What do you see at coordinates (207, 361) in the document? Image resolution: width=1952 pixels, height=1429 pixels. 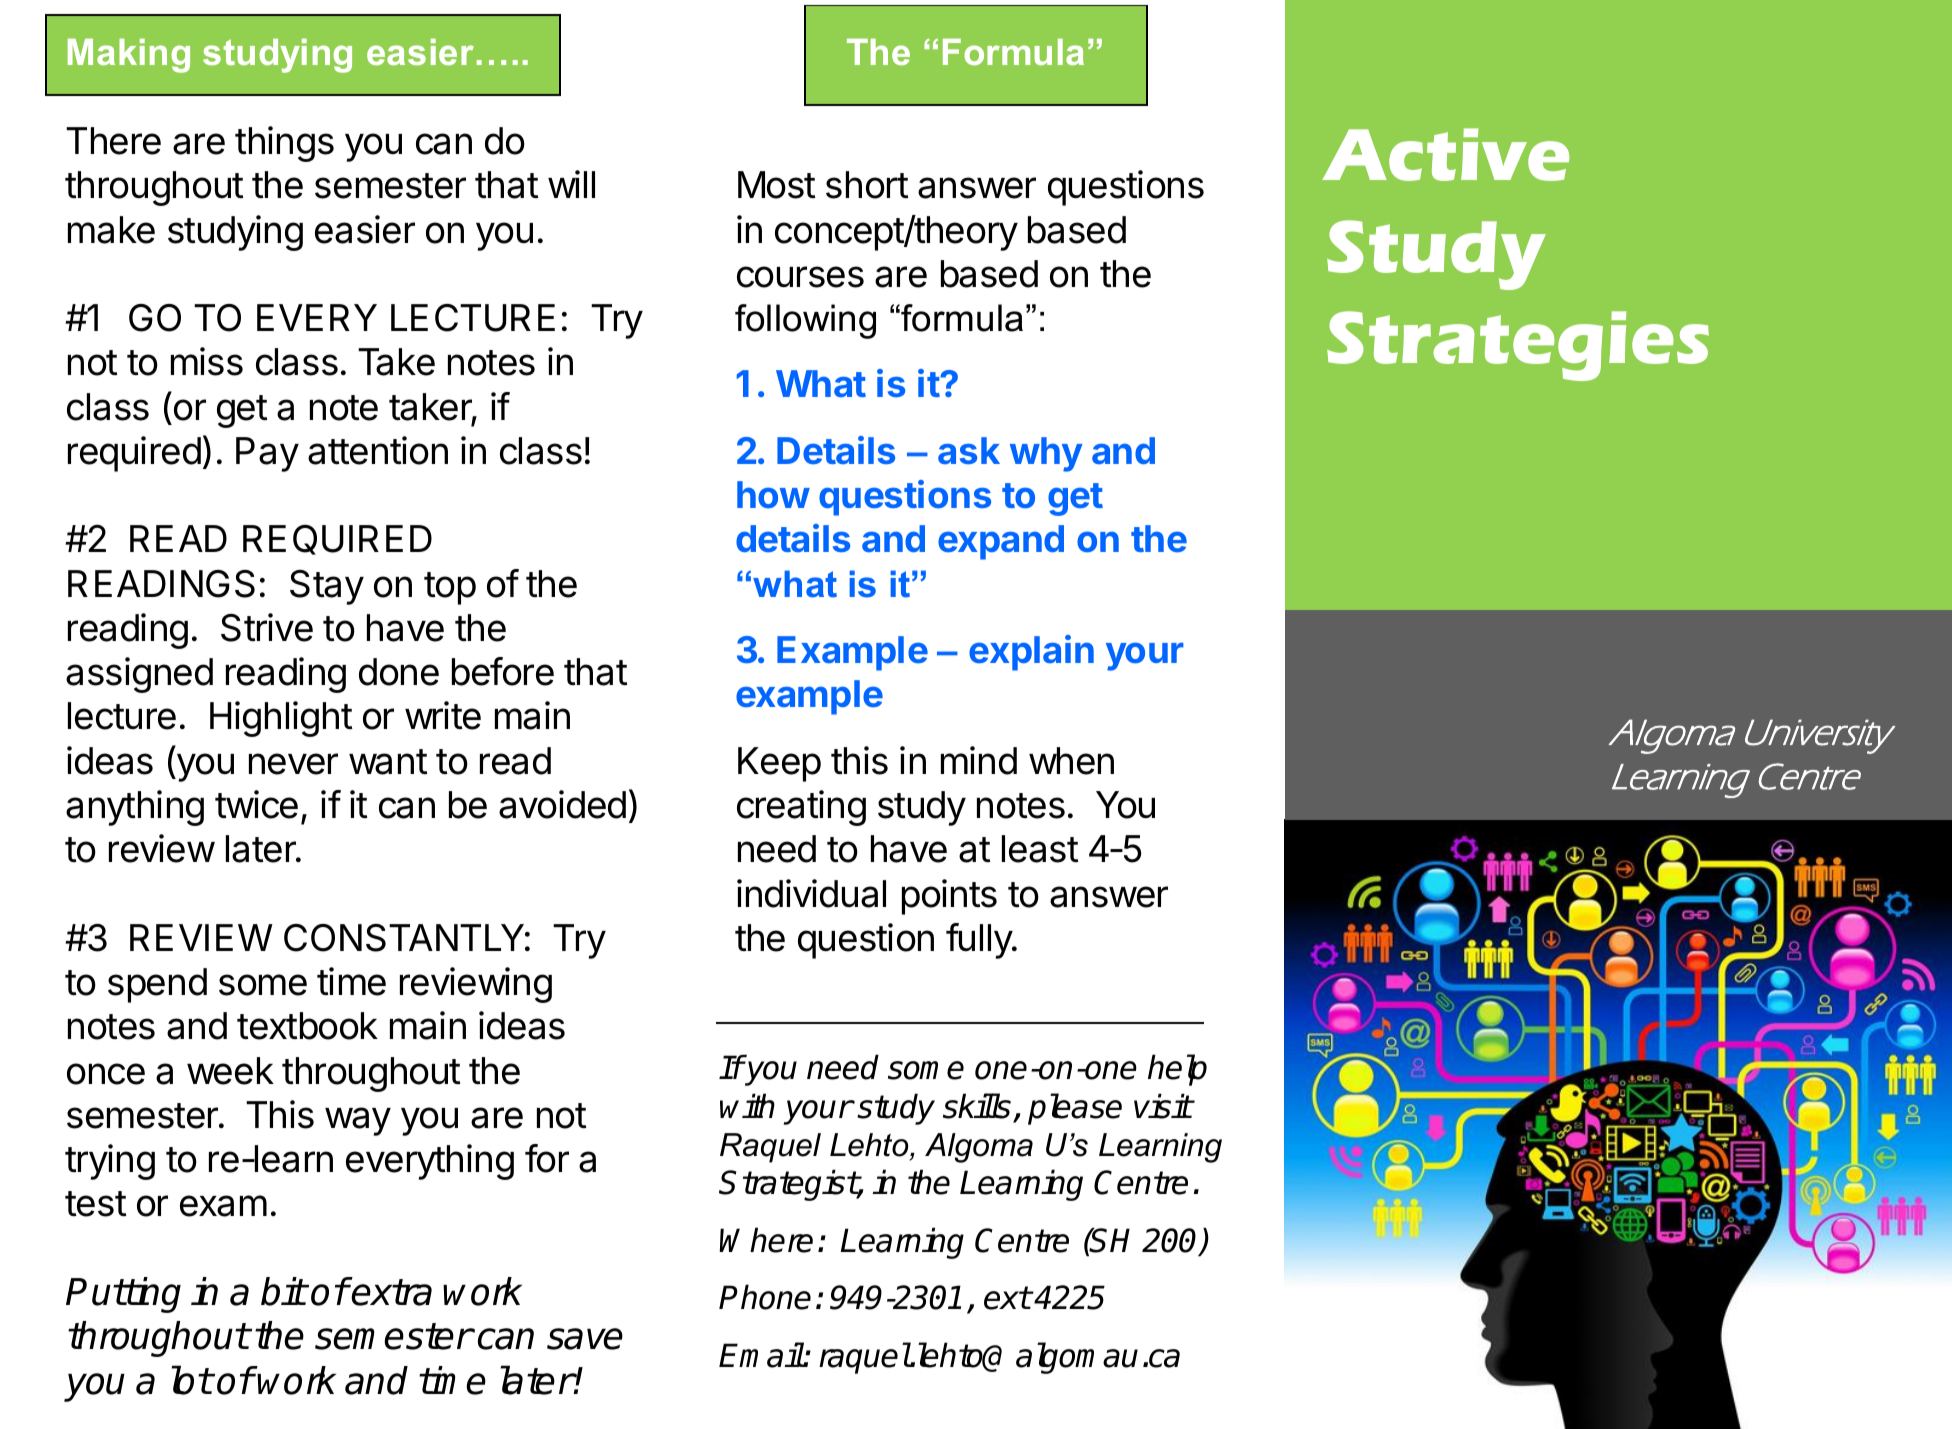 I see `miss` at bounding box center [207, 361].
